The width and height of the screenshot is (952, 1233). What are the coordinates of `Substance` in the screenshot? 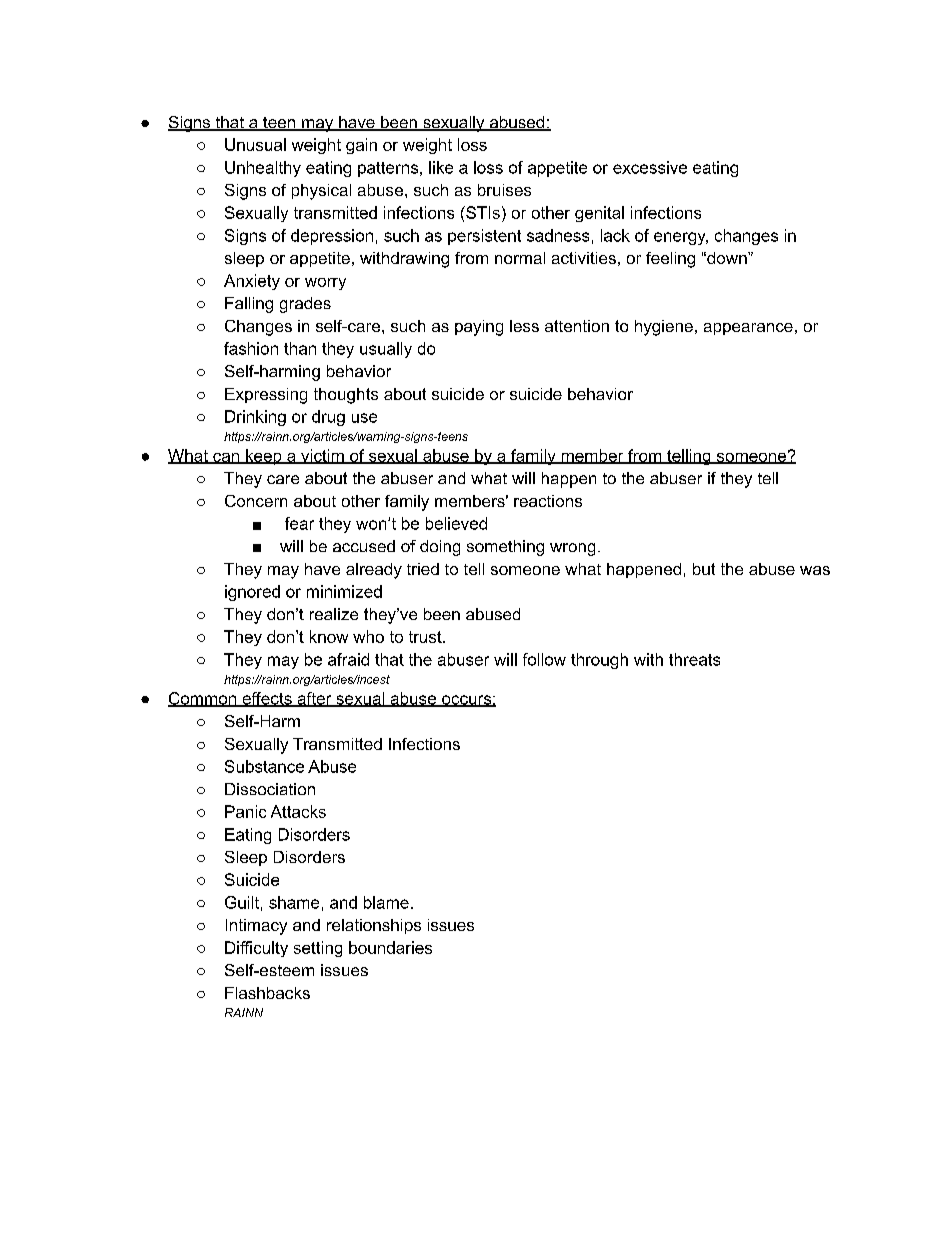 It's located at (264, 766).
